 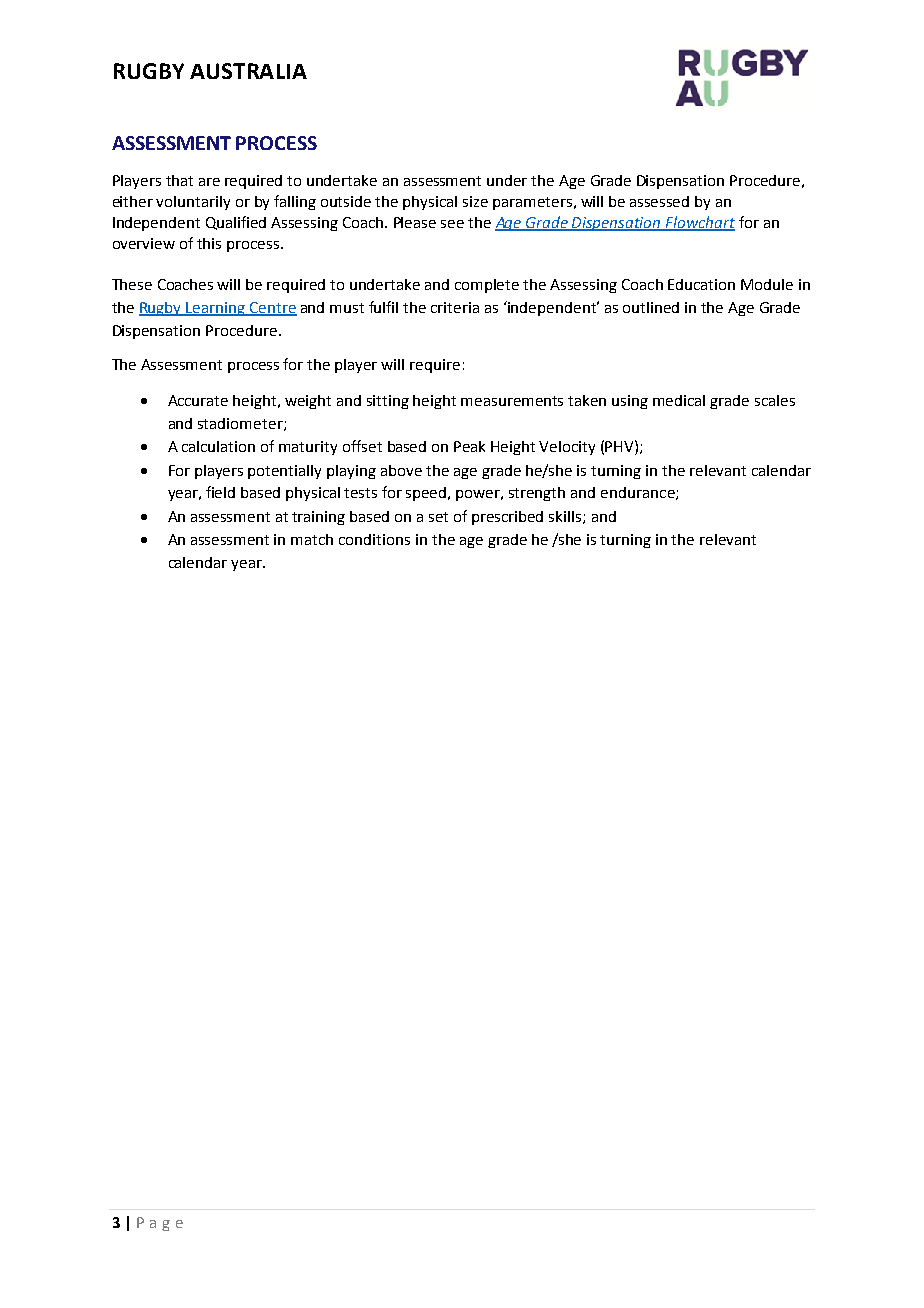 What do you see at coordinates (659, 201) in the screenshot?
I see `assessed` at bounding box center [659, 201].
